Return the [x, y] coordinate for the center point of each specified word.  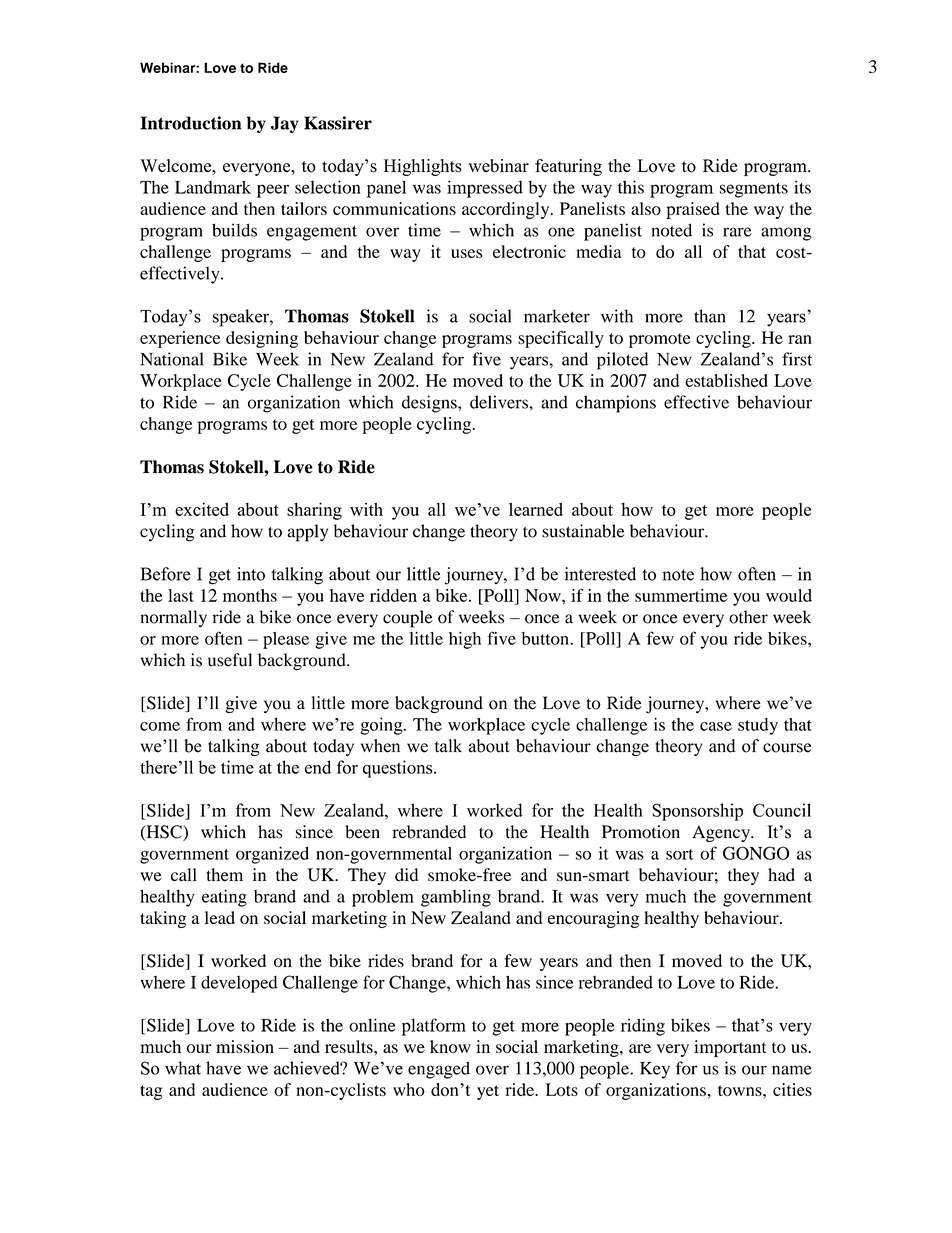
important [730, 1048]
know [450, 1046]
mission [245, 1046]
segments [754, 190]
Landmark [213, 187]
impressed [485, 189]
